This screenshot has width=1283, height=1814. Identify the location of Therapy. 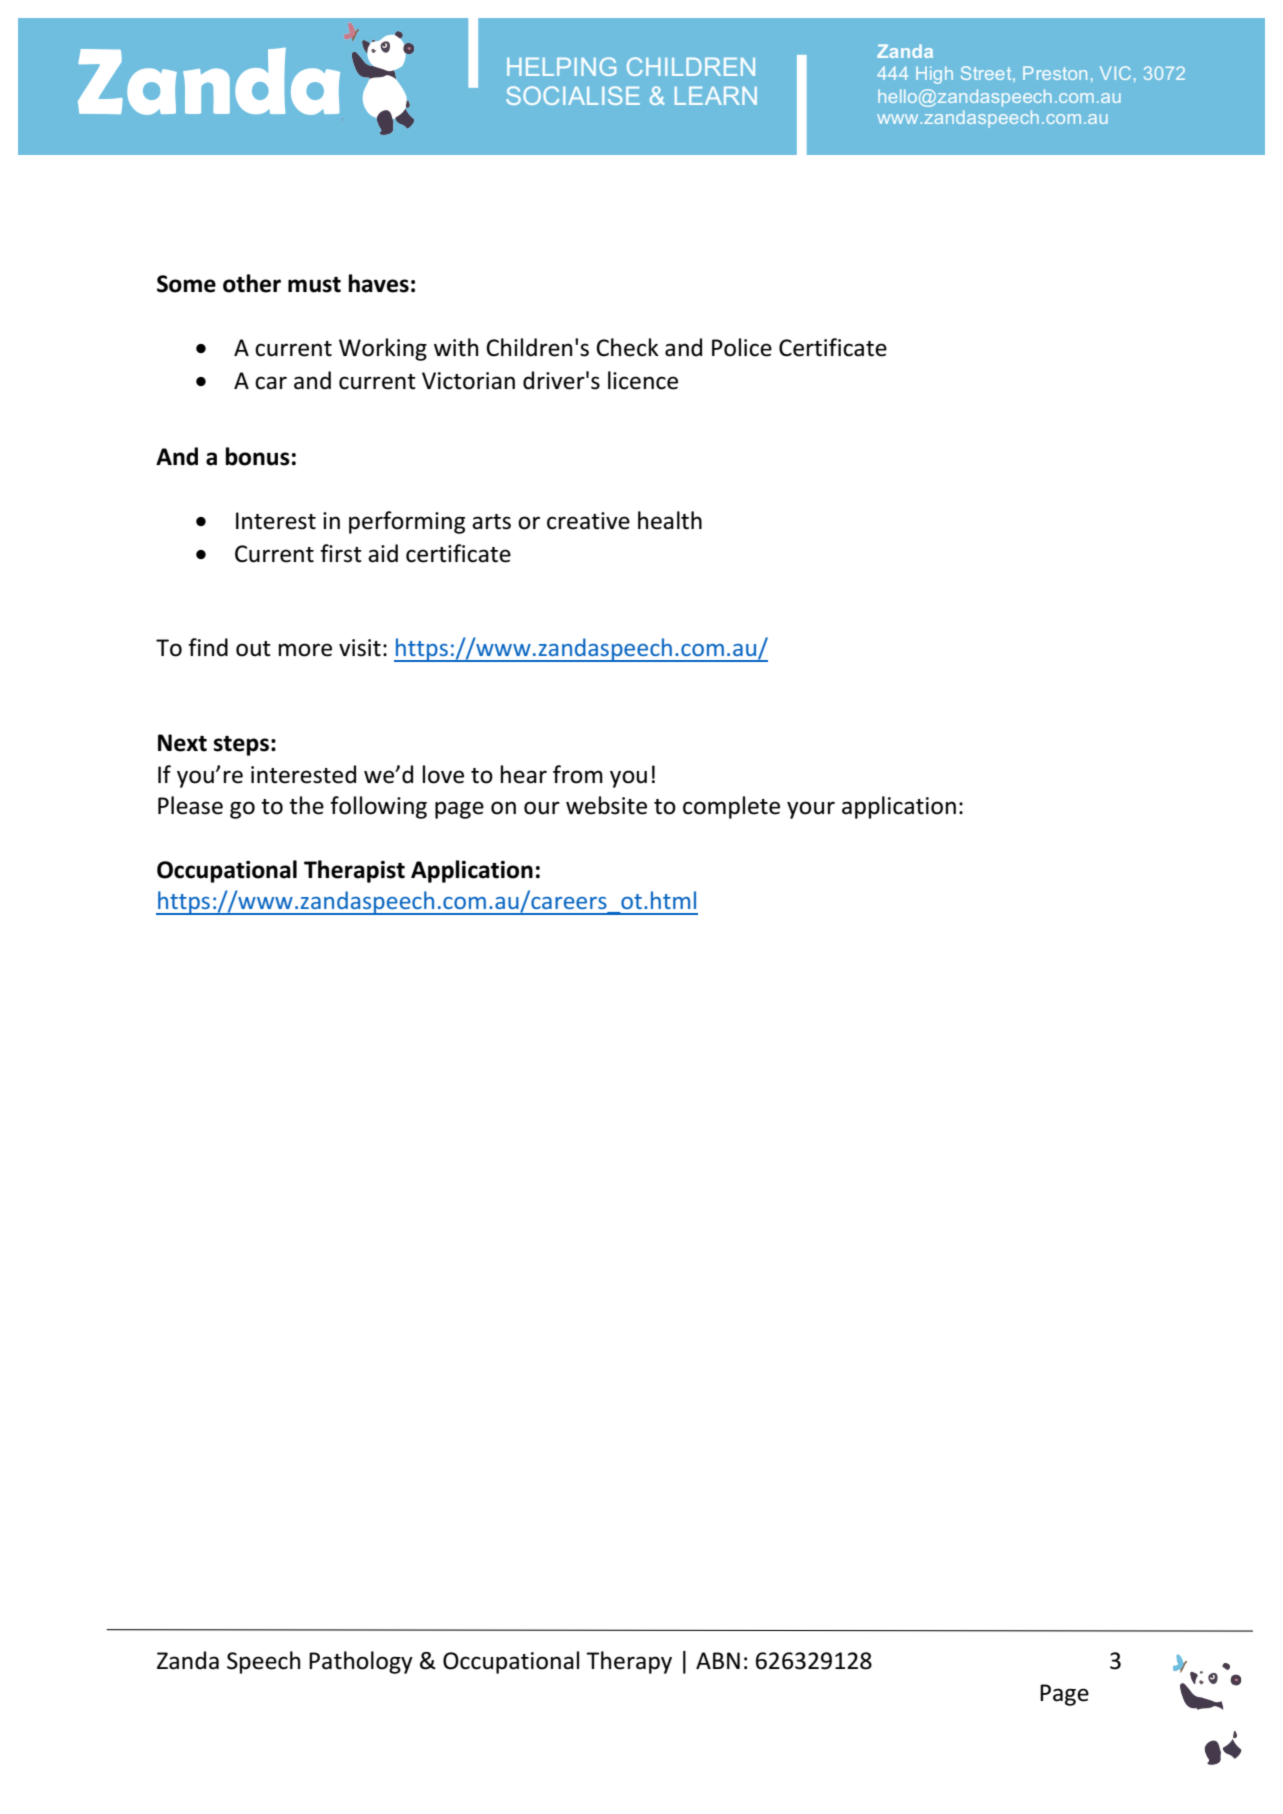
(629, 1662).
